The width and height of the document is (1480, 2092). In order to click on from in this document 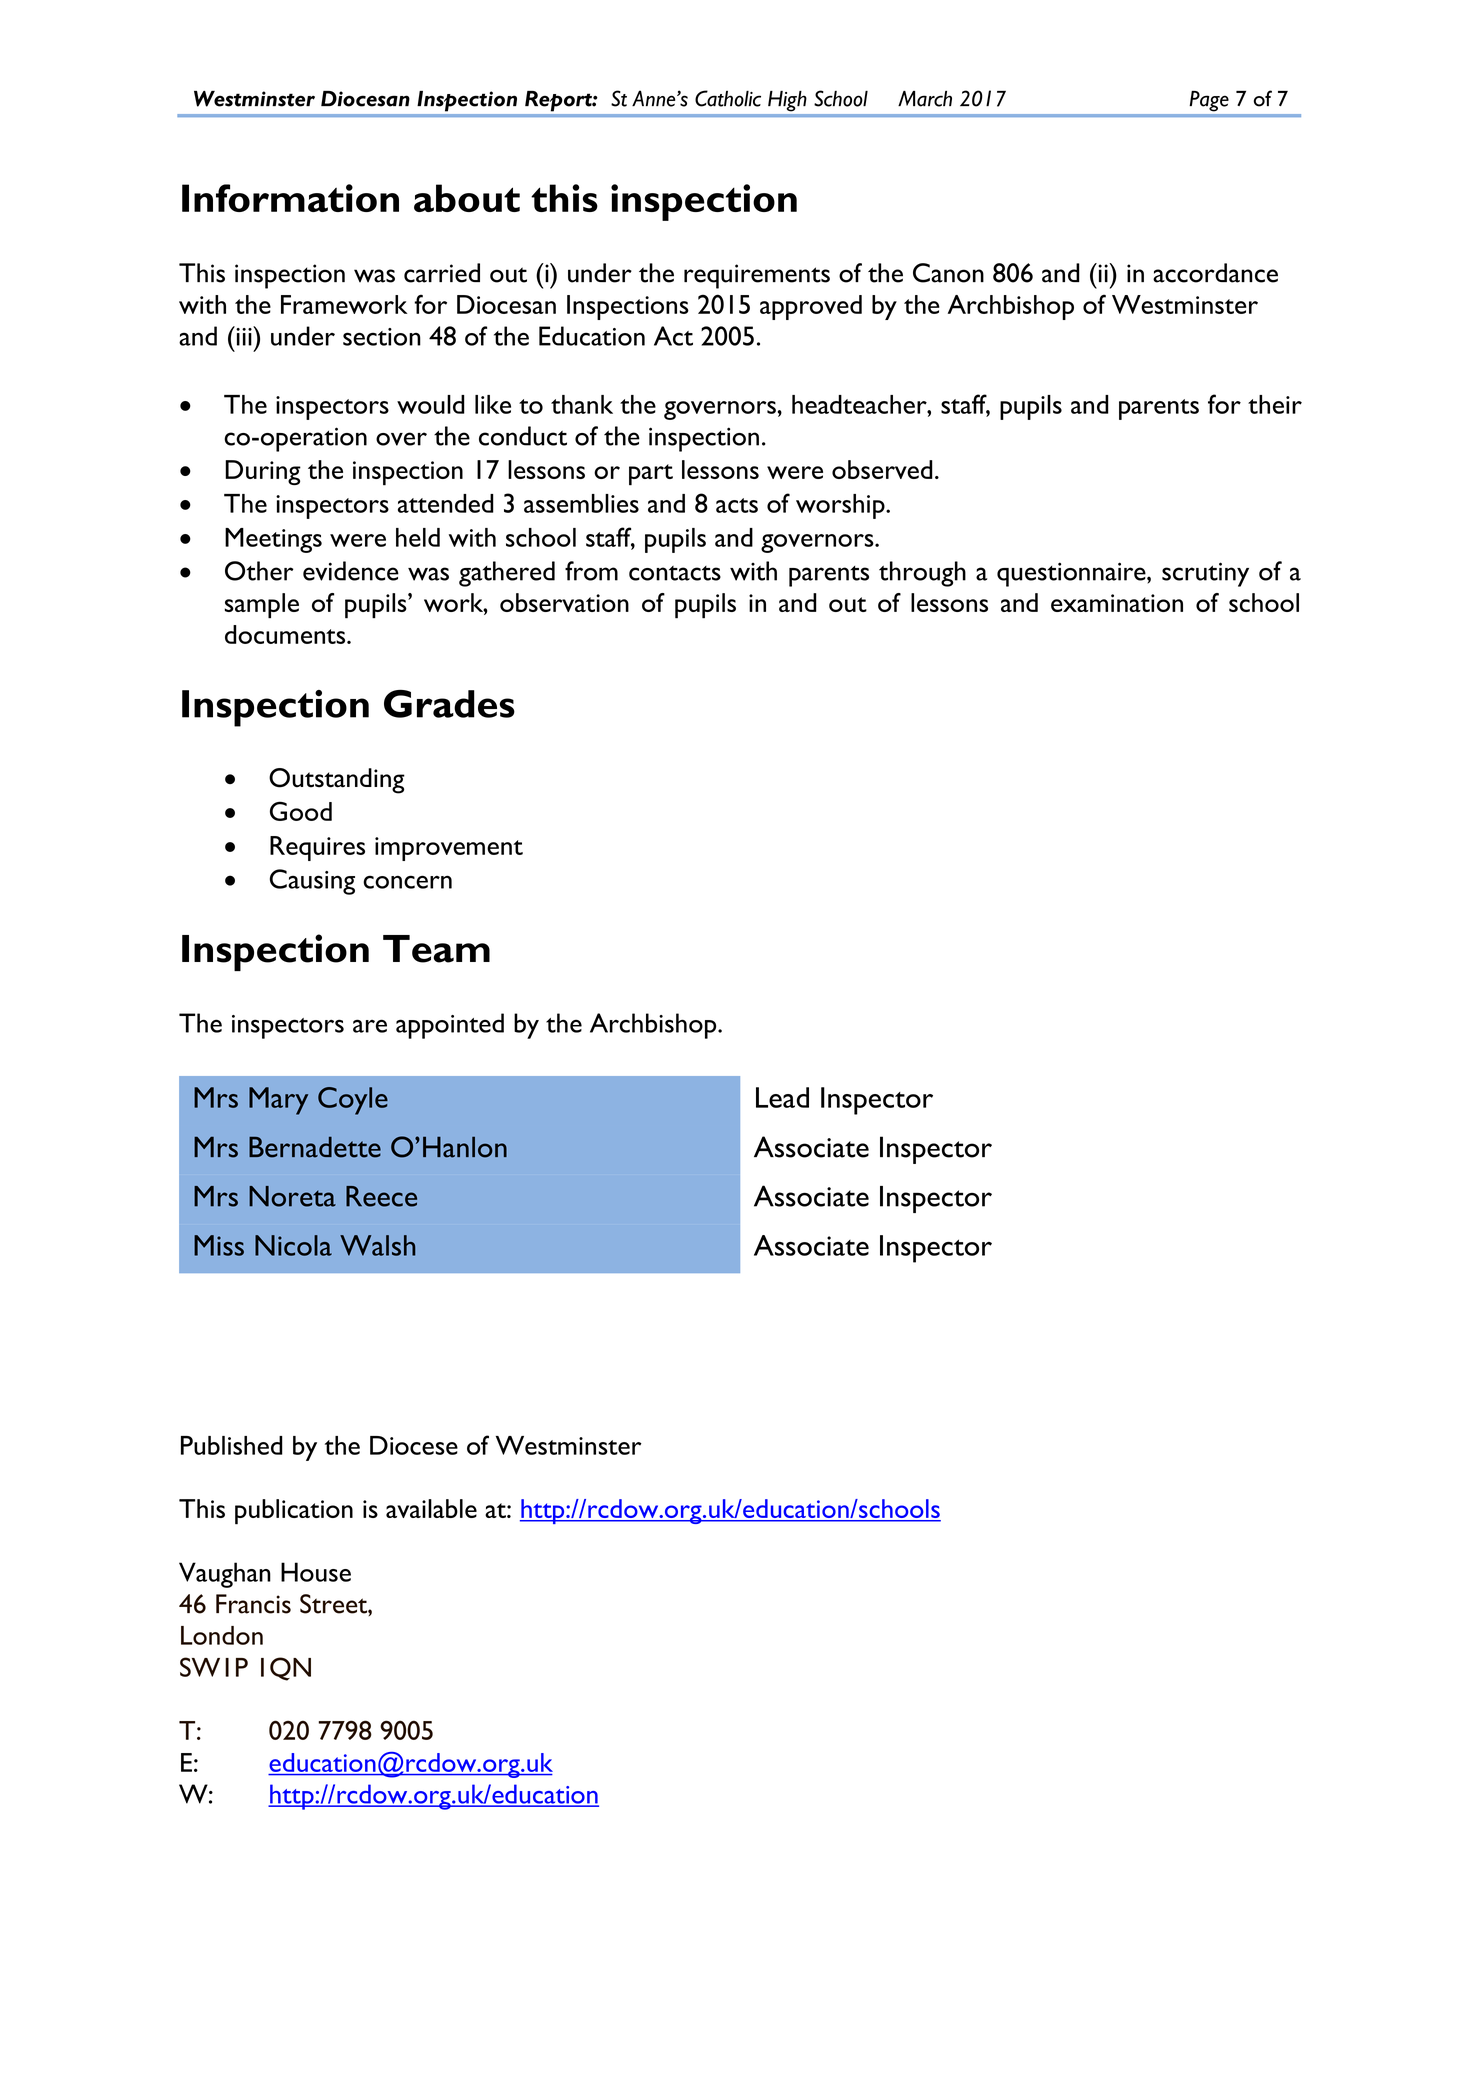, I will do `click(591, 571)`.
